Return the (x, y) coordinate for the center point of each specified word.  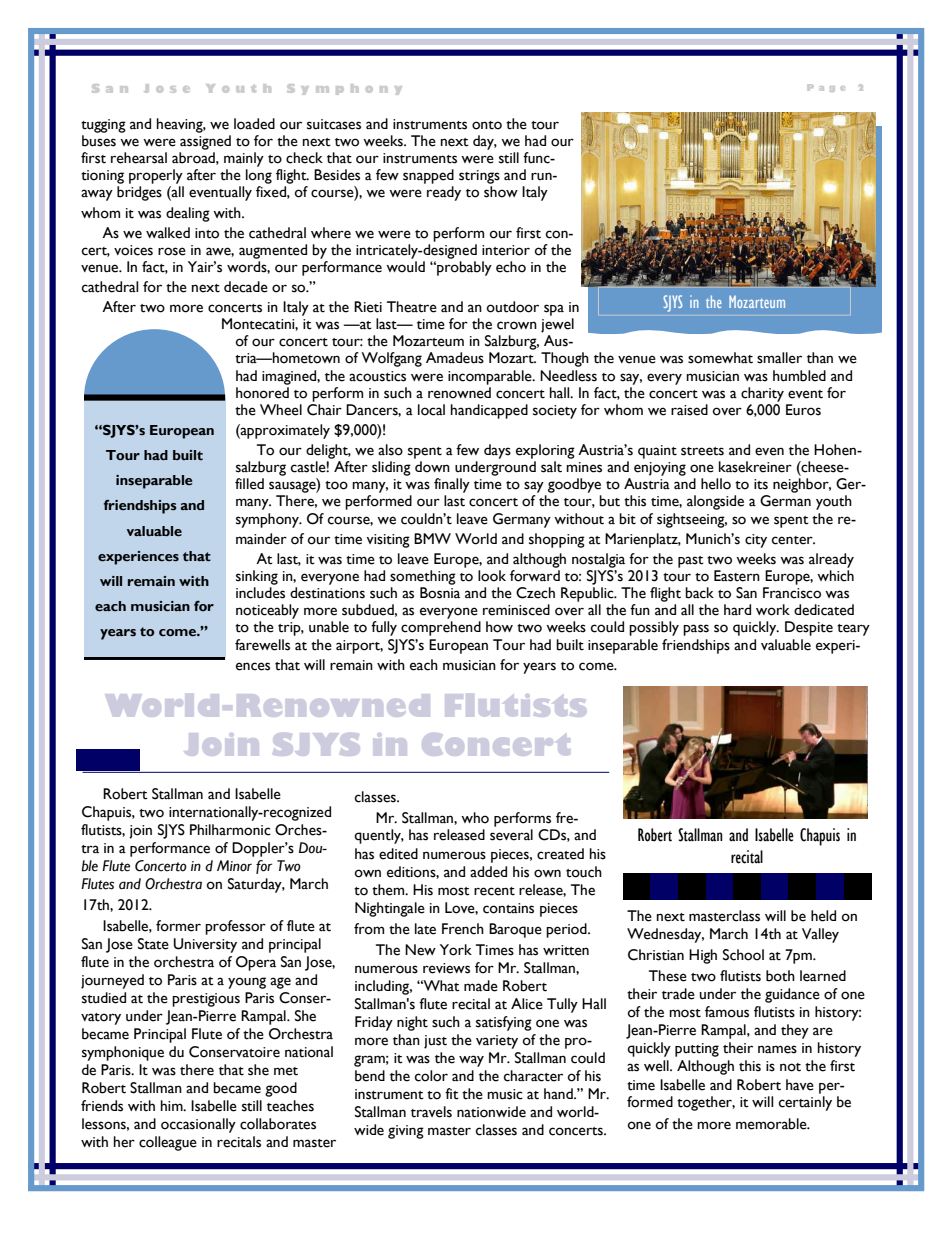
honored (262, 393)
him (173, 1105)
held (823, 916)
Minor (234, 866)
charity (762, 394)
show (501, 192)
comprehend (441, 628)
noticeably (267, 611)
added (488, 872)
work (773, 610)
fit (452, 1094)
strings (479, 177)
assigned (205, 142)
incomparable (491, 377)
